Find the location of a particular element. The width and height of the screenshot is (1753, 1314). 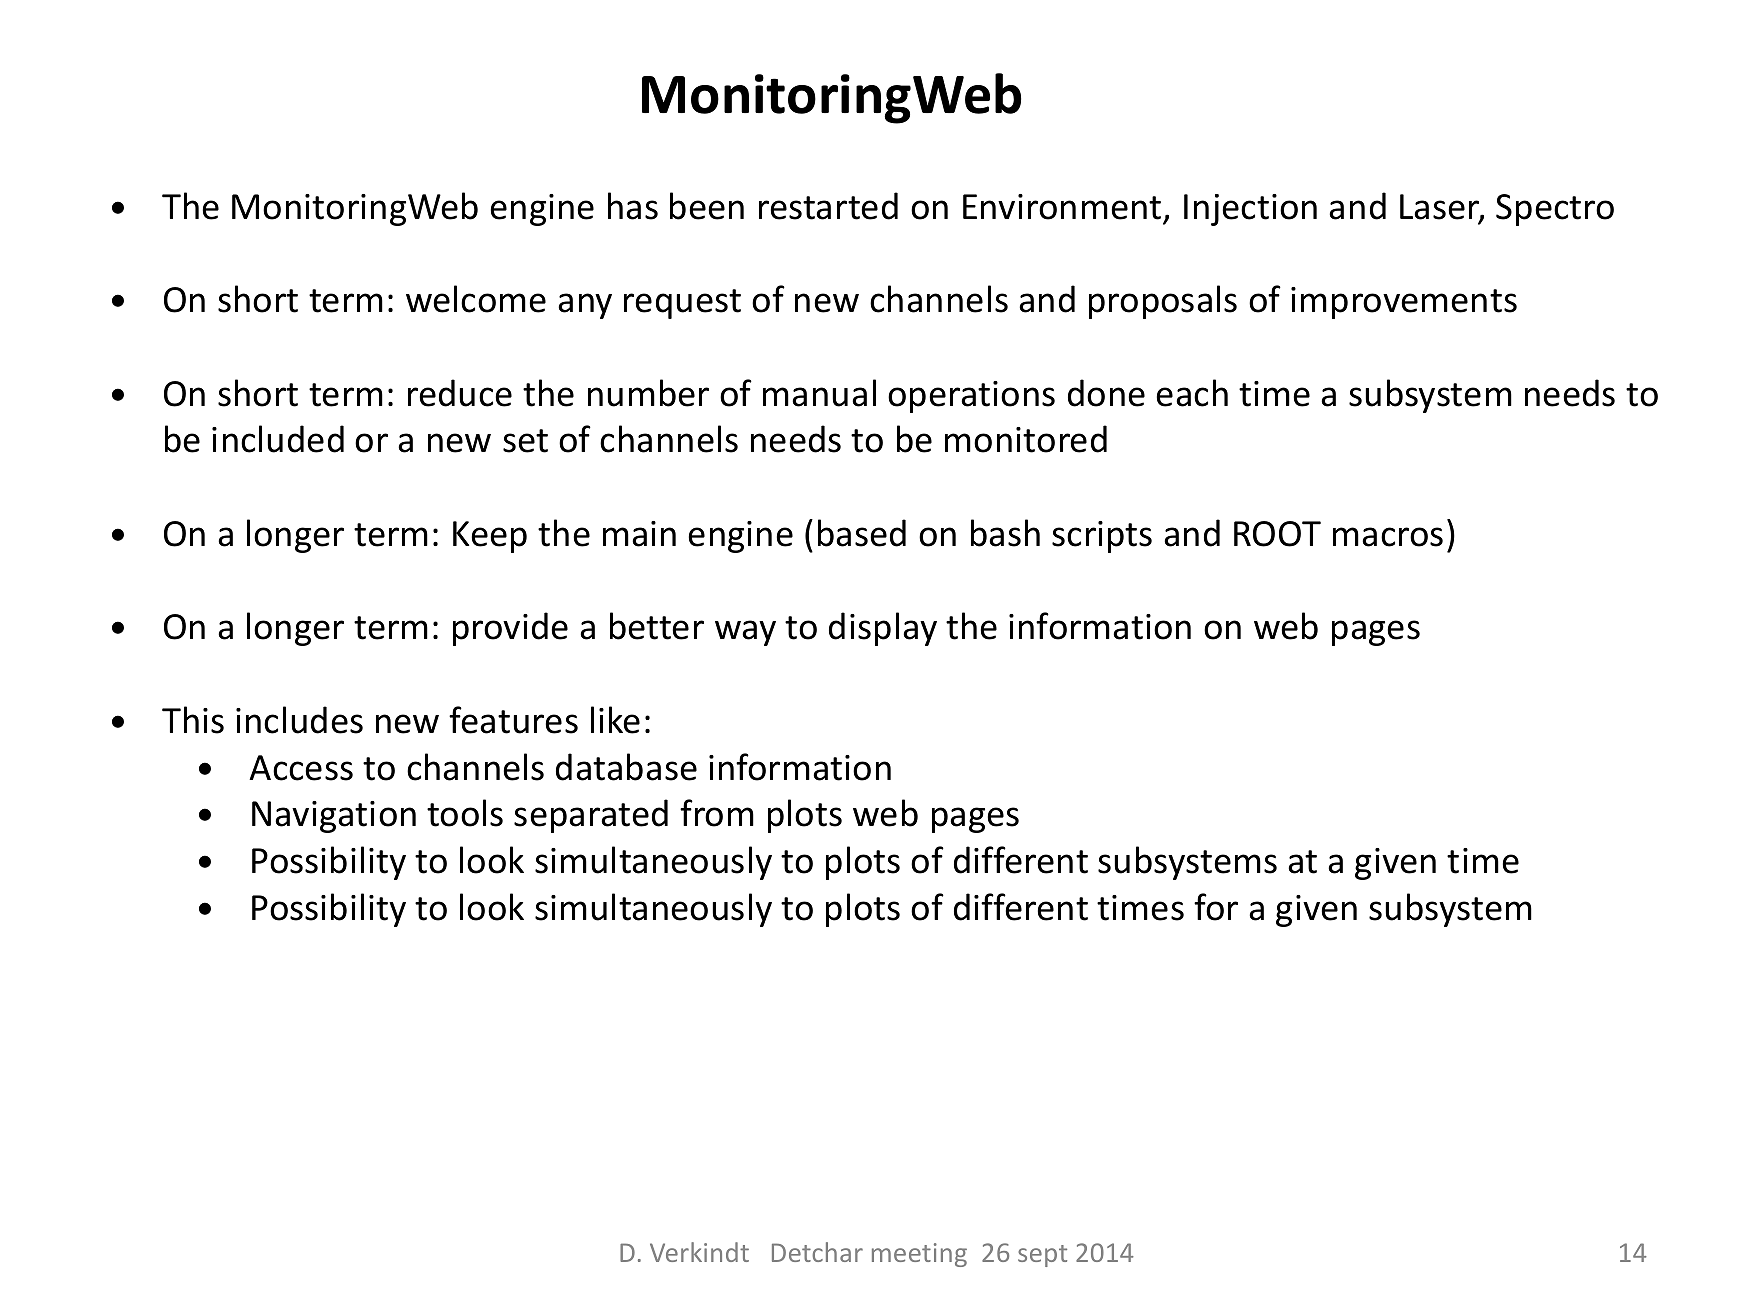

meeting is located at coordinates (919, 1255).
